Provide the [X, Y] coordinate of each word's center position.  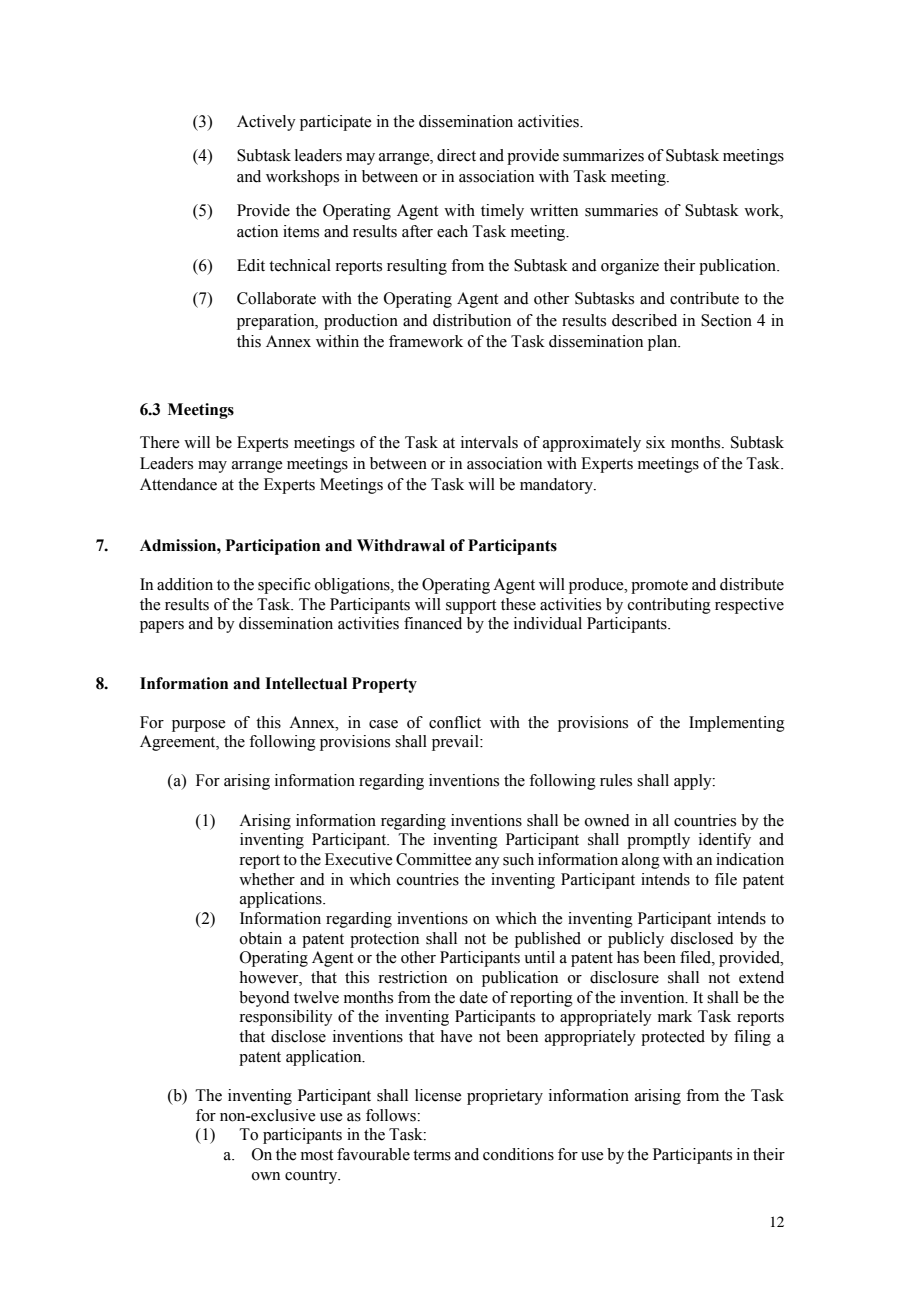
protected [673, 1038]
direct [456, 155]
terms [432, 1155]
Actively [266, 123]
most [317, 1155]
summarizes [603, 155]
